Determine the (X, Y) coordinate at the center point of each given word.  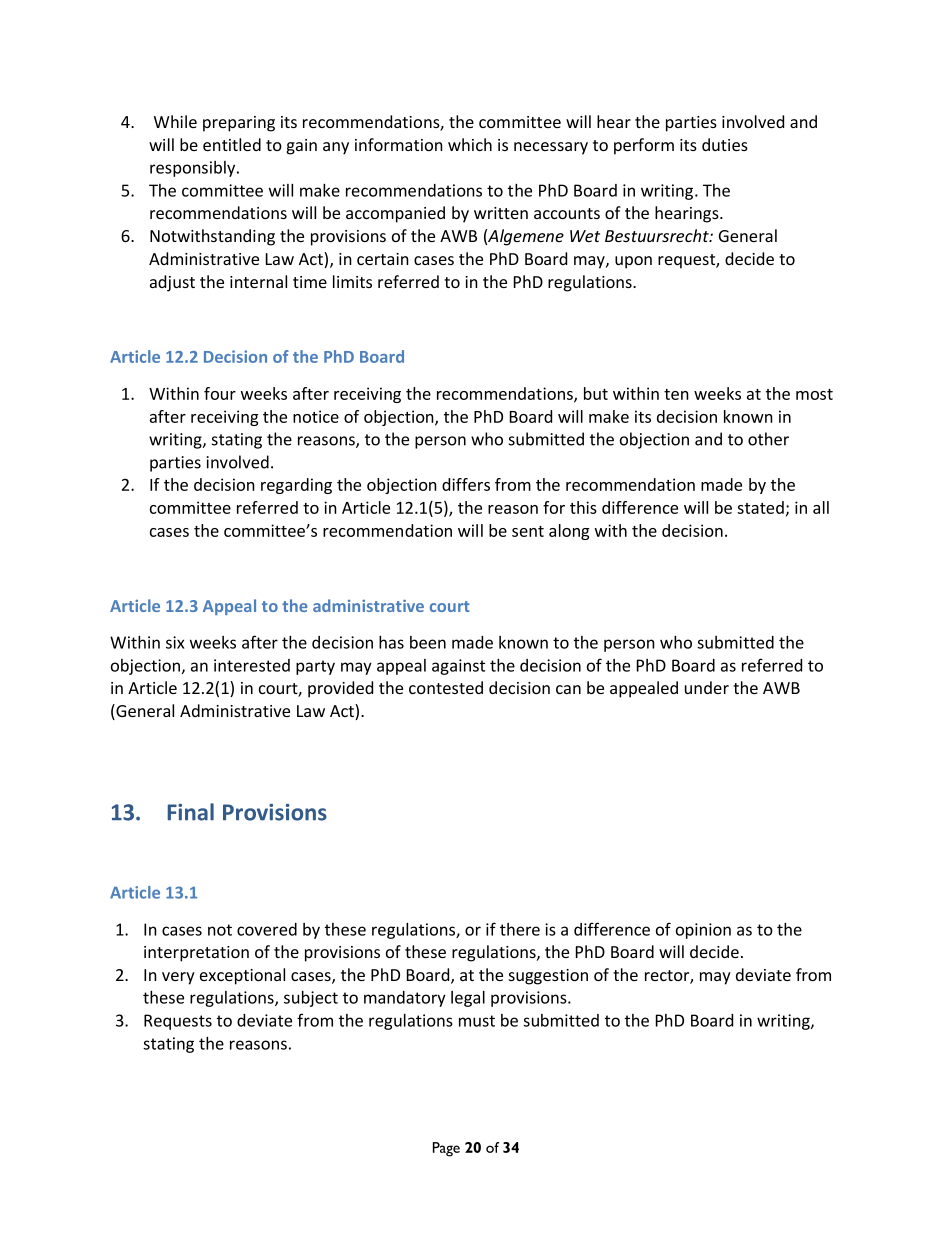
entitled (232, 144)
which (470, 144)
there (520, 929)
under (707, 687)
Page (446, 1149)
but (596, 393)
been (428, 642)
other (768, 439)
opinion (703, 931)
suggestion (548, 977)
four (220, 393)
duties (725, 144)
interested (252, 665)
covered (267, 929)
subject (311, 999)
